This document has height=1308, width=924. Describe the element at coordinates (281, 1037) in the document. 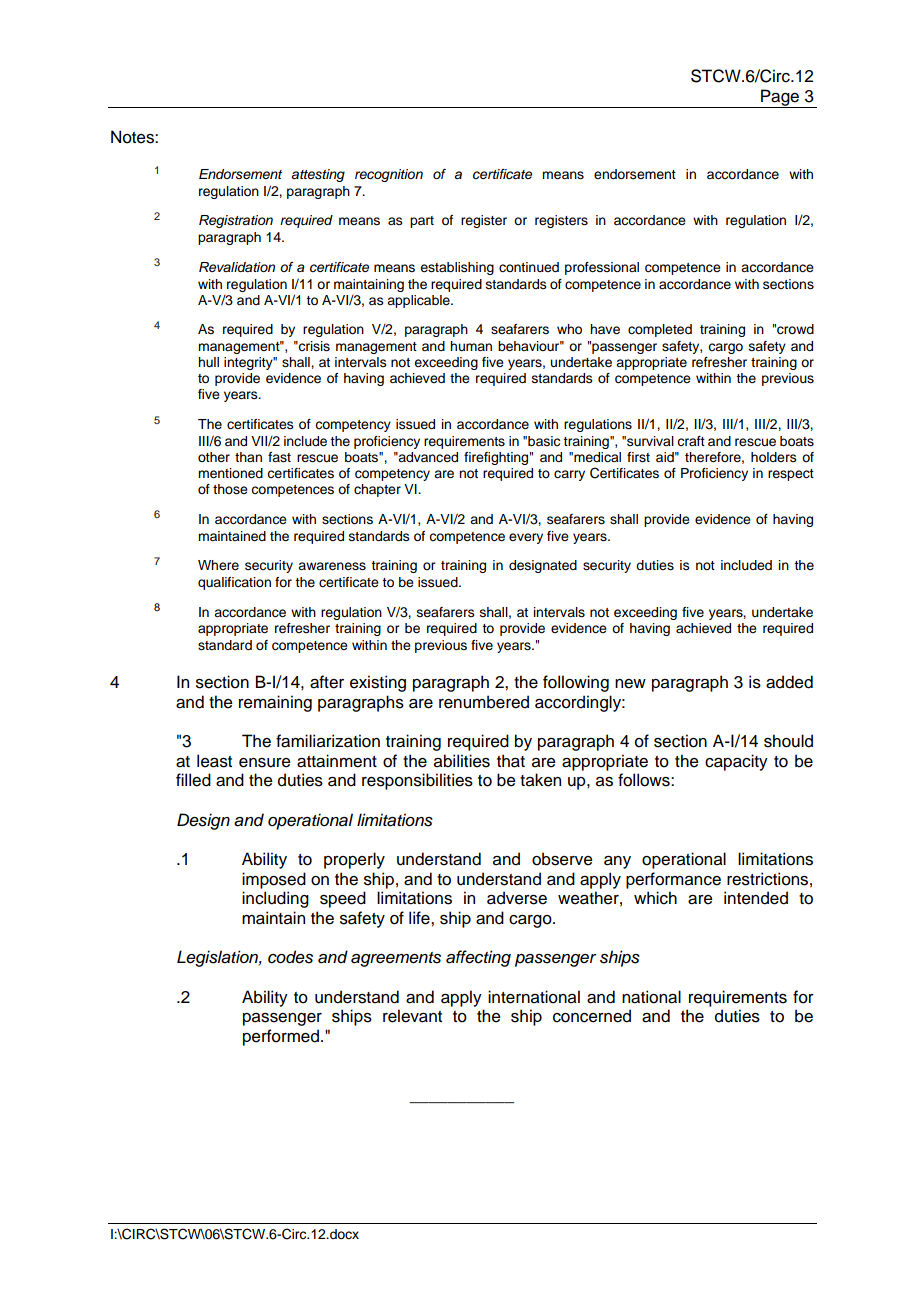

I see `performed` at that location.
